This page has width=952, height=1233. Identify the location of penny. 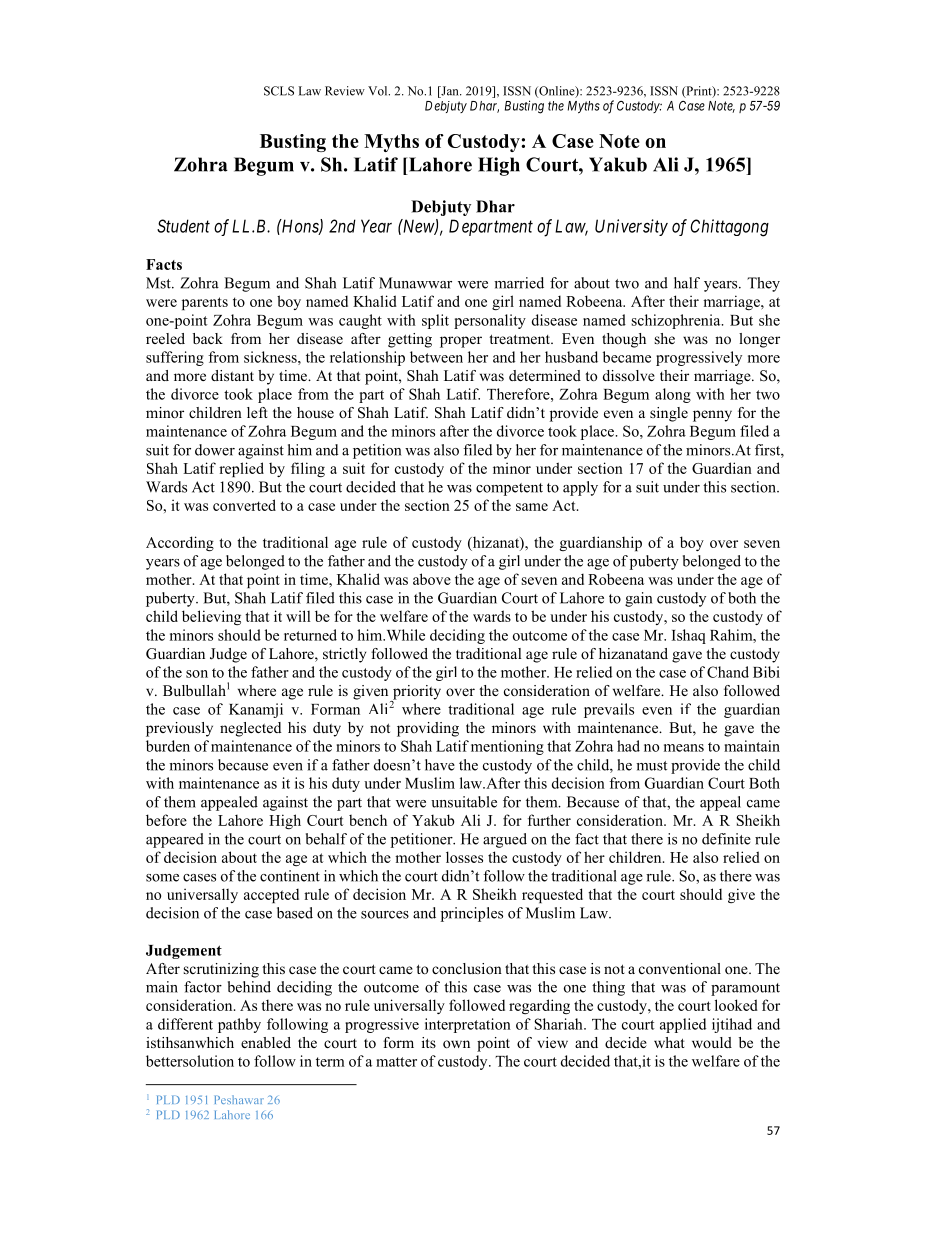
(712, 416).
